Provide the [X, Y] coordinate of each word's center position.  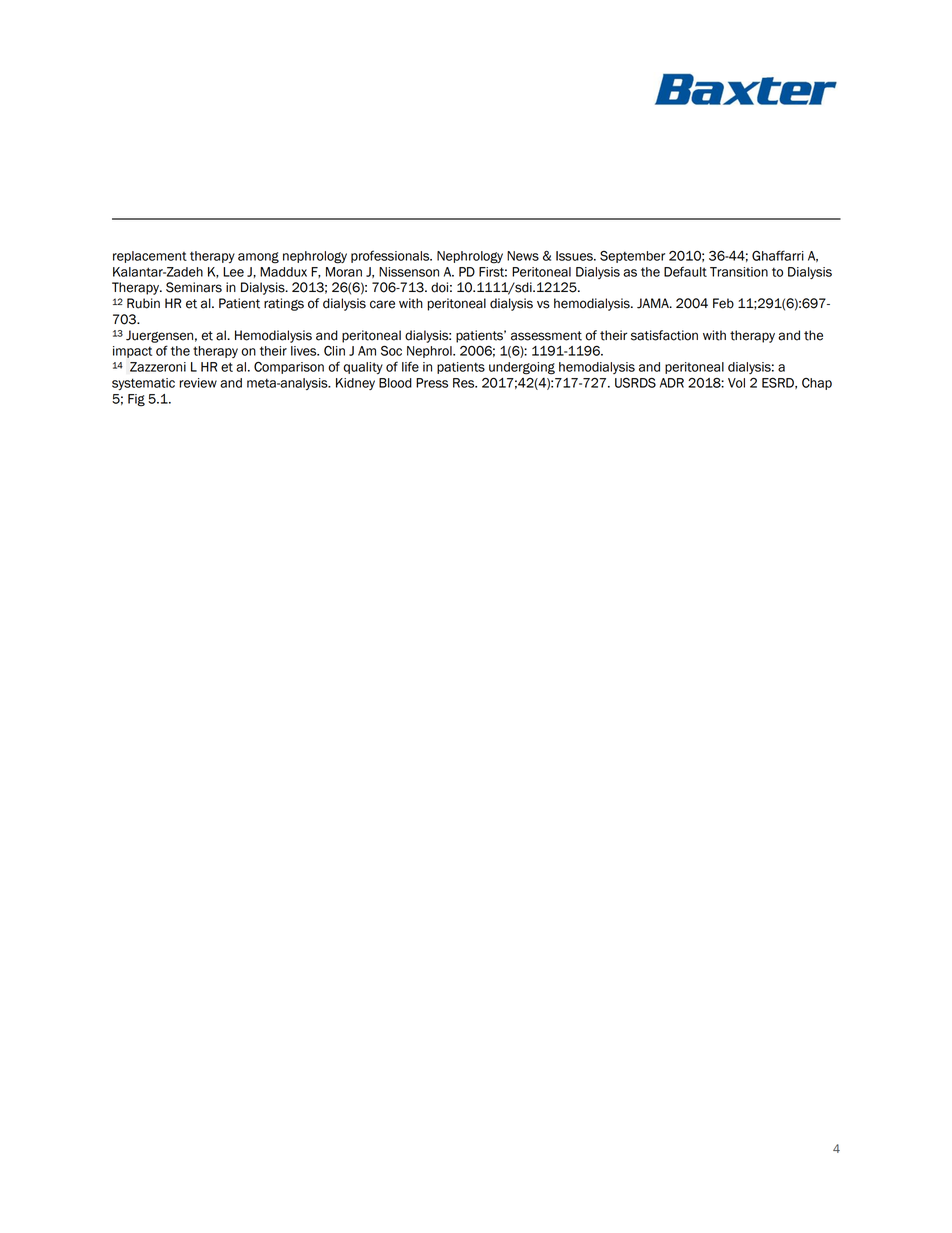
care [382, 304]
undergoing [522, 368]
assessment [546, 336]
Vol [736, 383]
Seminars [194, 287]
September [632, 257]
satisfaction [664, 335]
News [523, 256]
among [258, 258]
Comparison [289, 368]
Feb [723, 303]
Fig [136, 400]
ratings [284, 304]
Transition [739, 272]
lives [305, 351]
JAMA [654, 303]
